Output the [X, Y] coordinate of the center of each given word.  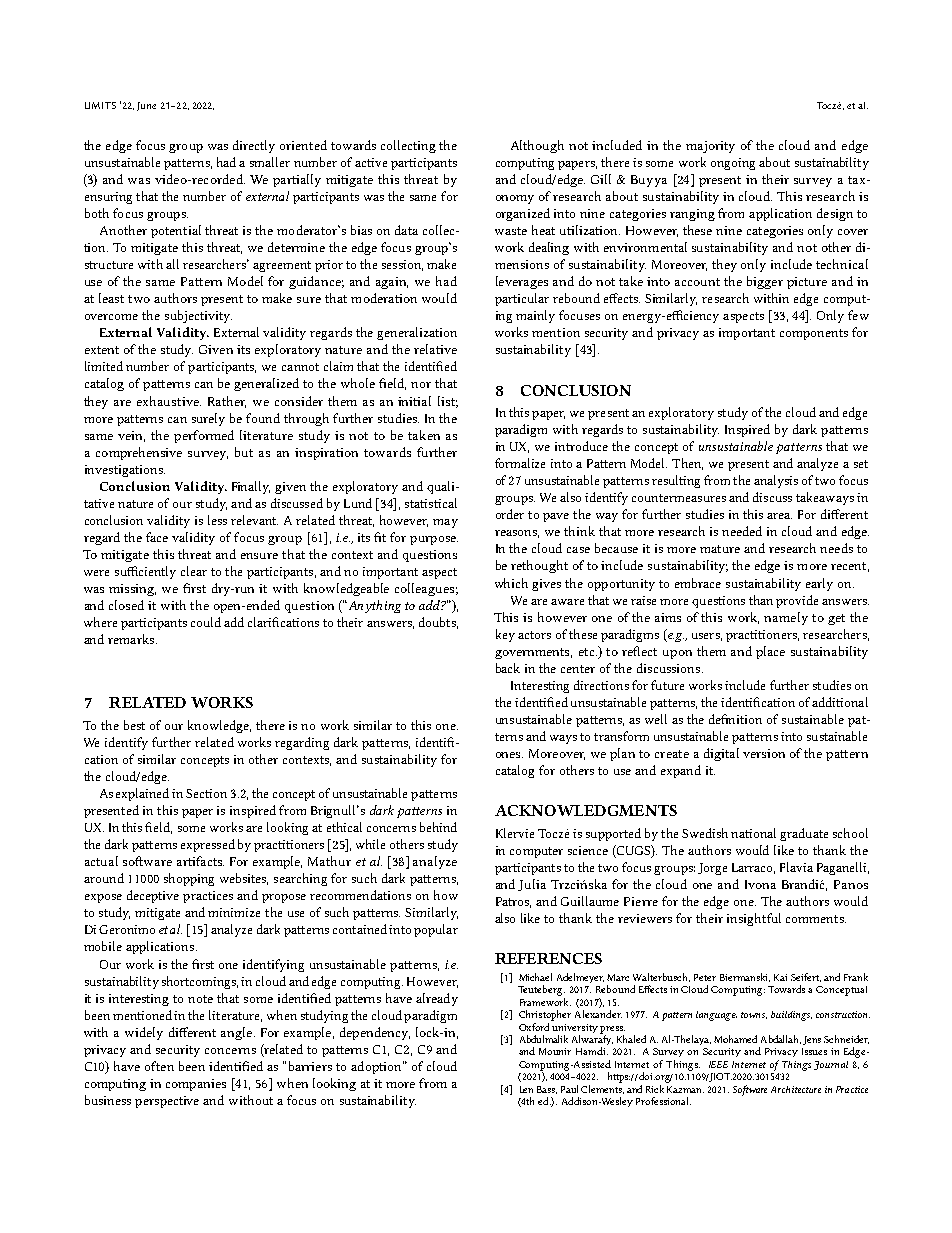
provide [797, 601]
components [814, 334]
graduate [804, 834]
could [206, 622]
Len [526, 1089]
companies [196, 1085]
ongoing [733, 164]
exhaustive [169, 401]
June [146, 106]
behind [438, 827]
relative [435, 349]
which [511, 583]
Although [537, 146]
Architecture [796, 1089]
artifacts [200, 861]
